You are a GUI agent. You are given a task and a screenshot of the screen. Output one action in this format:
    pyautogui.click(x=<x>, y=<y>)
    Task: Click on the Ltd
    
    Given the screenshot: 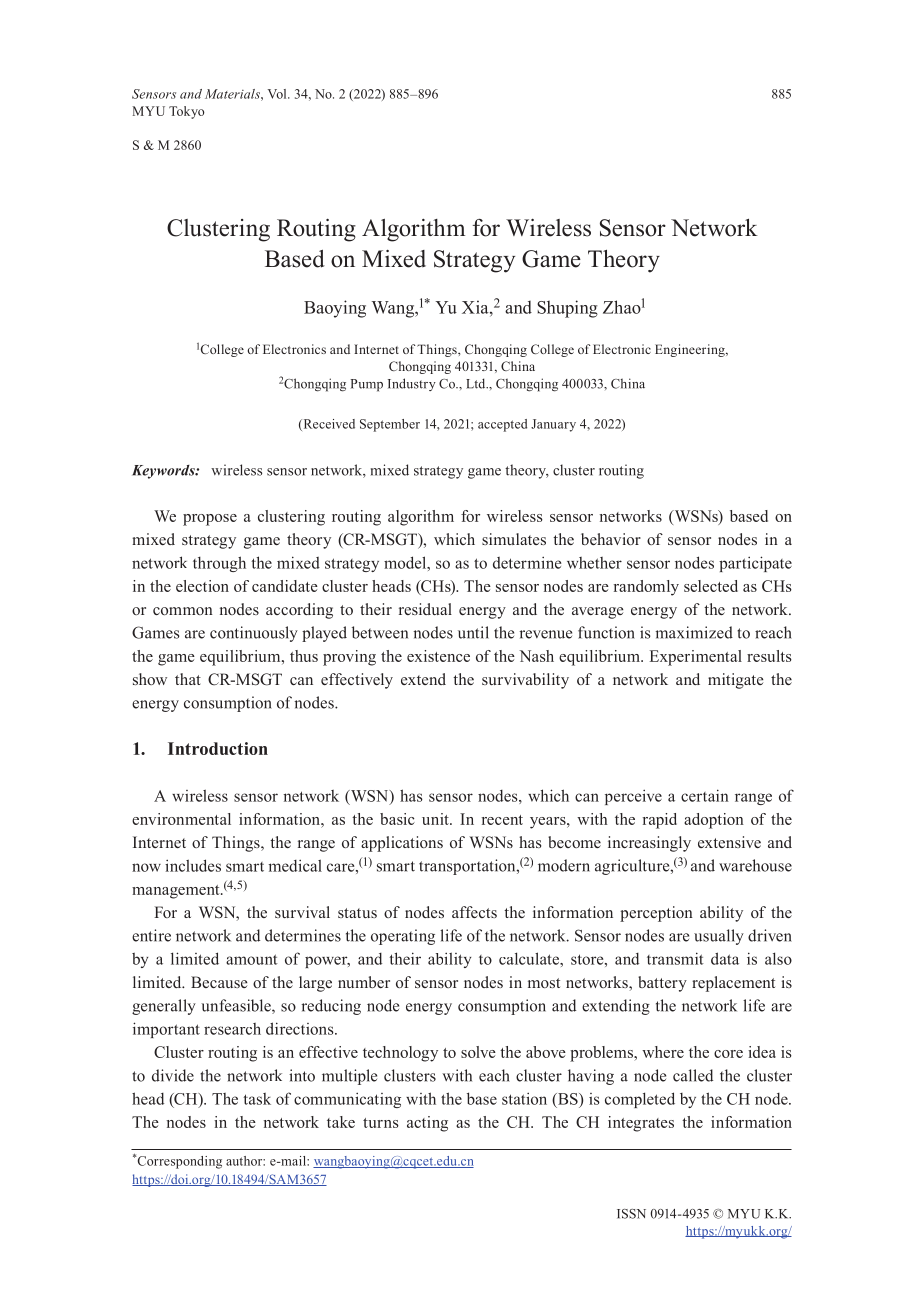 What is the action you would take?
    pyautogui.click(x=477, y=383)
